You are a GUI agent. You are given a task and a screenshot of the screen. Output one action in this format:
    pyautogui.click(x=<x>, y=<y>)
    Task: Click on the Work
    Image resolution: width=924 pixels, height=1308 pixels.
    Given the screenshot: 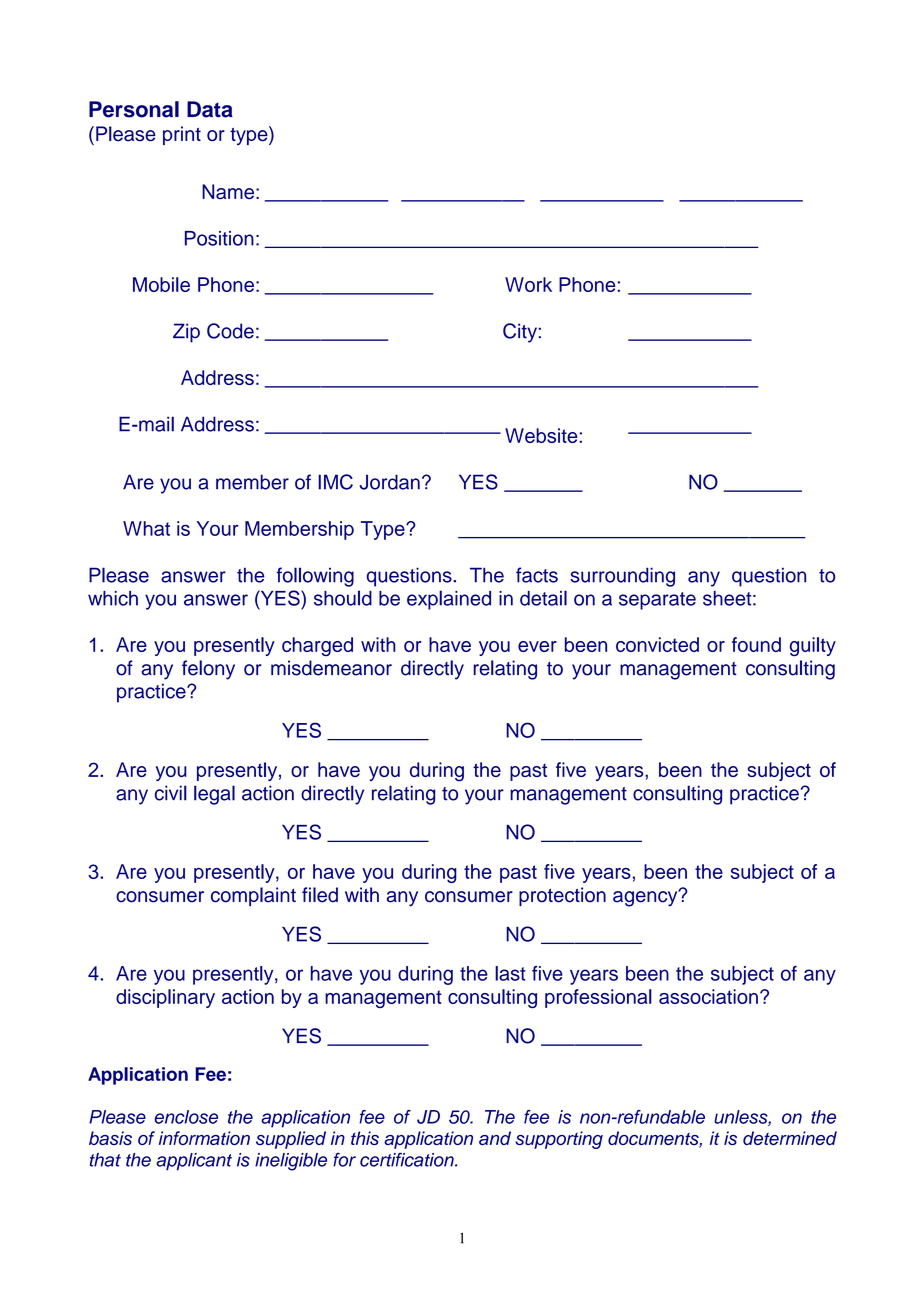 What is the action you would take?
    pyautogui.click(x=528, y=284)
